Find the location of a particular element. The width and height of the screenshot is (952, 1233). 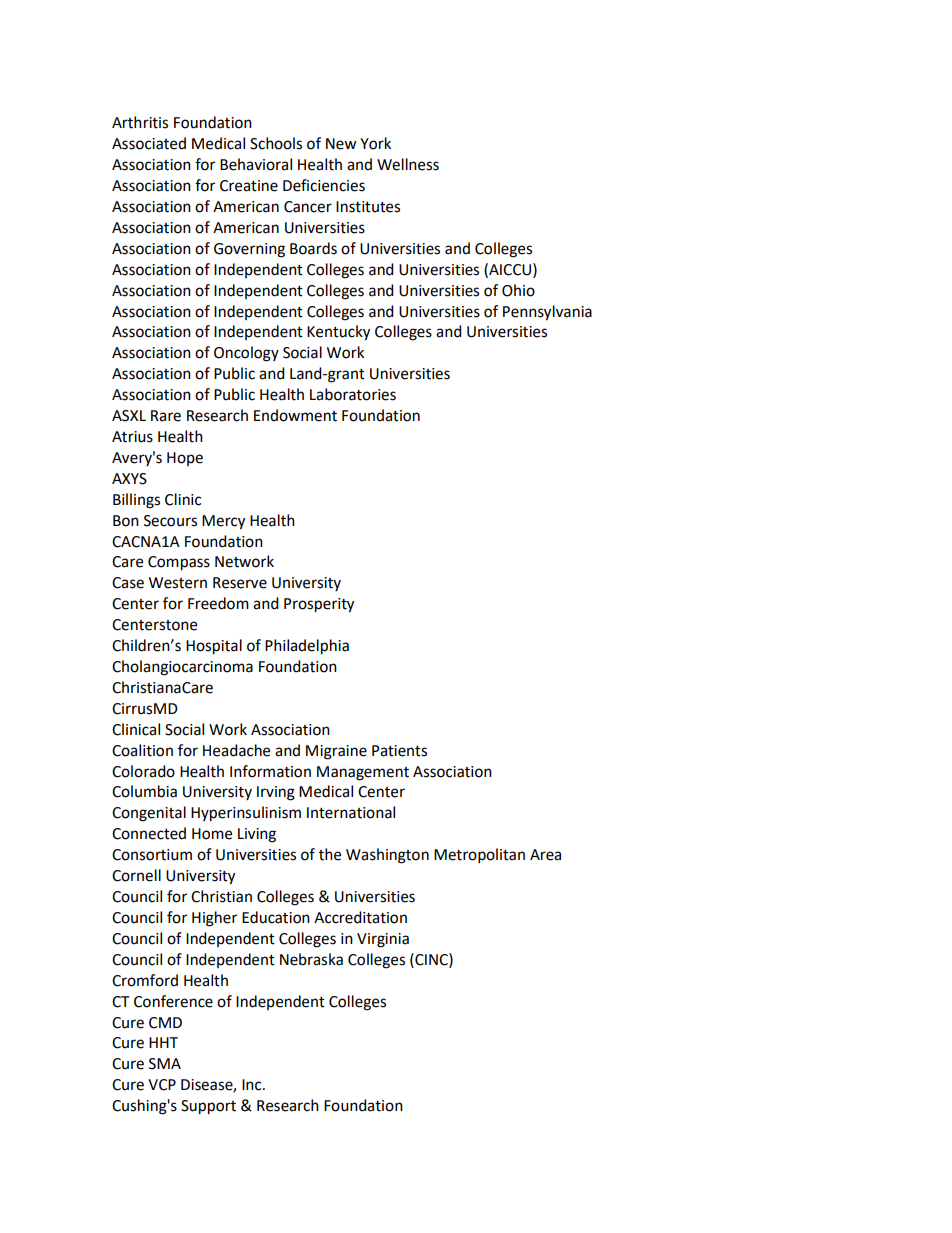

Metropolitan is located at coordinates (479, 856).
